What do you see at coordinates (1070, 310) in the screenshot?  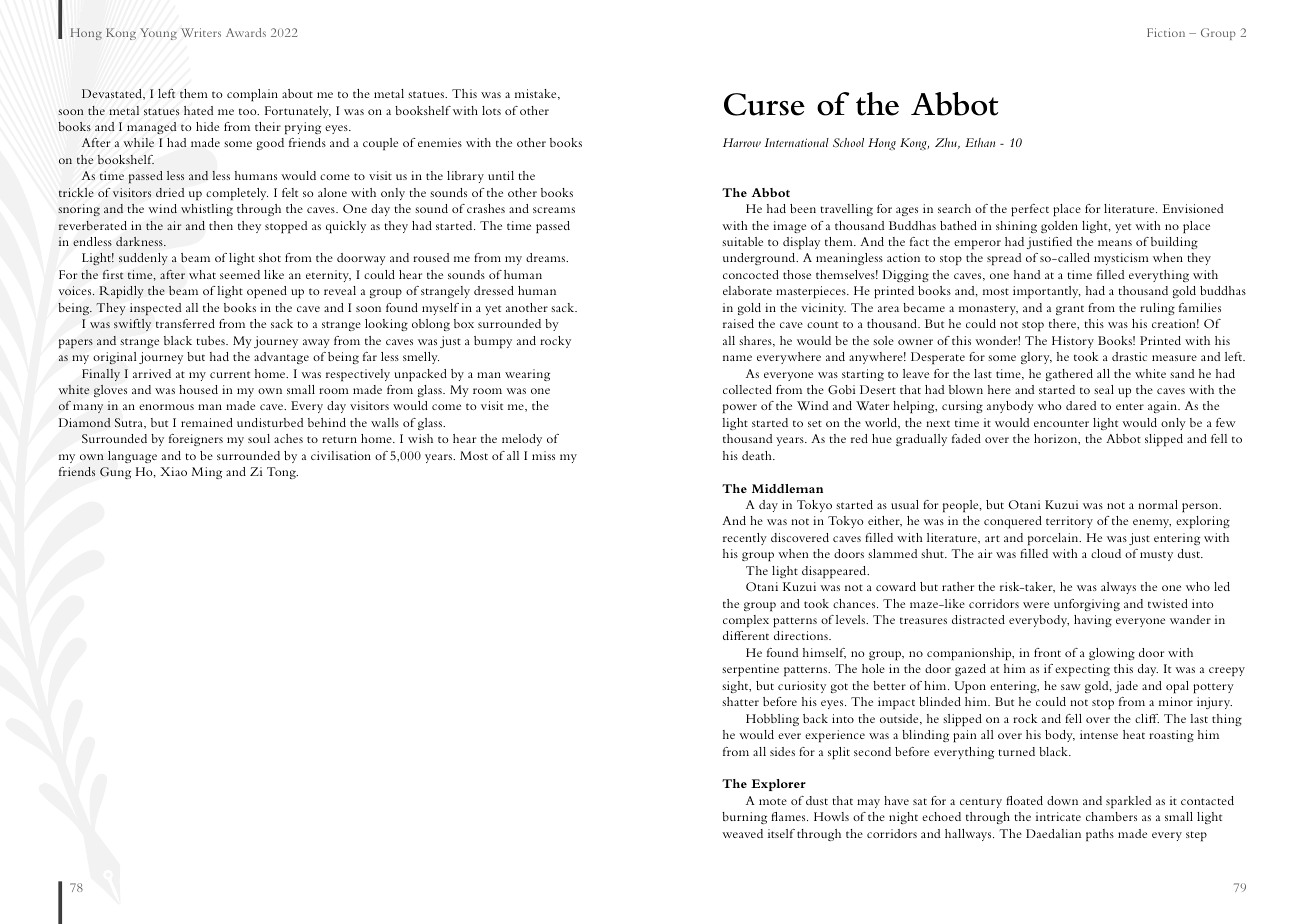 I see `grant` at bounding box center [1070, 310].
